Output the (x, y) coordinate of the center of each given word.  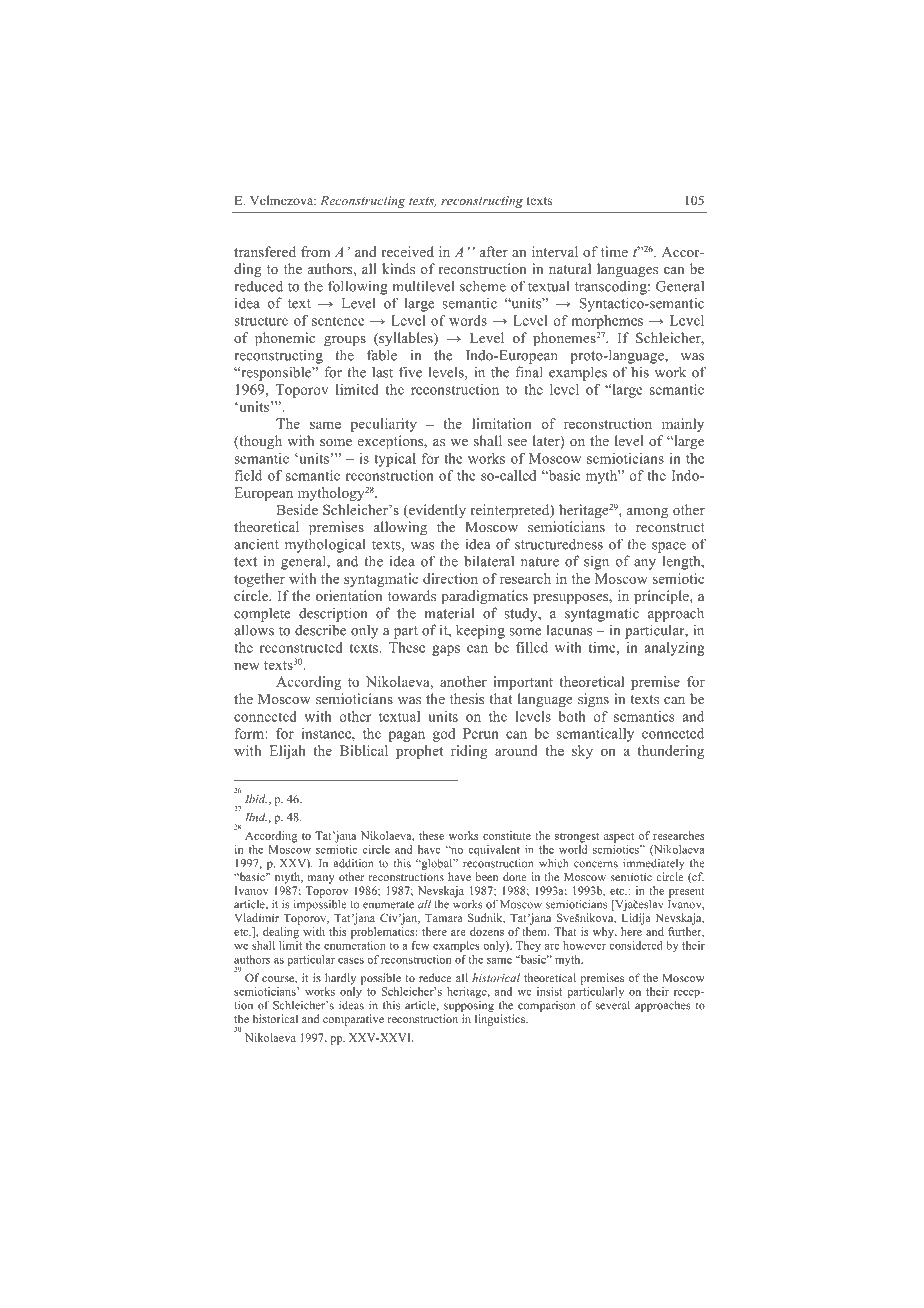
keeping (480, 631)
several (613, 1005)
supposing (469, 1006)
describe (320, 630)
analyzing (675, 649)
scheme (483, 286)
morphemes (607, 322)
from (315, 251)
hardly (340, 979)
